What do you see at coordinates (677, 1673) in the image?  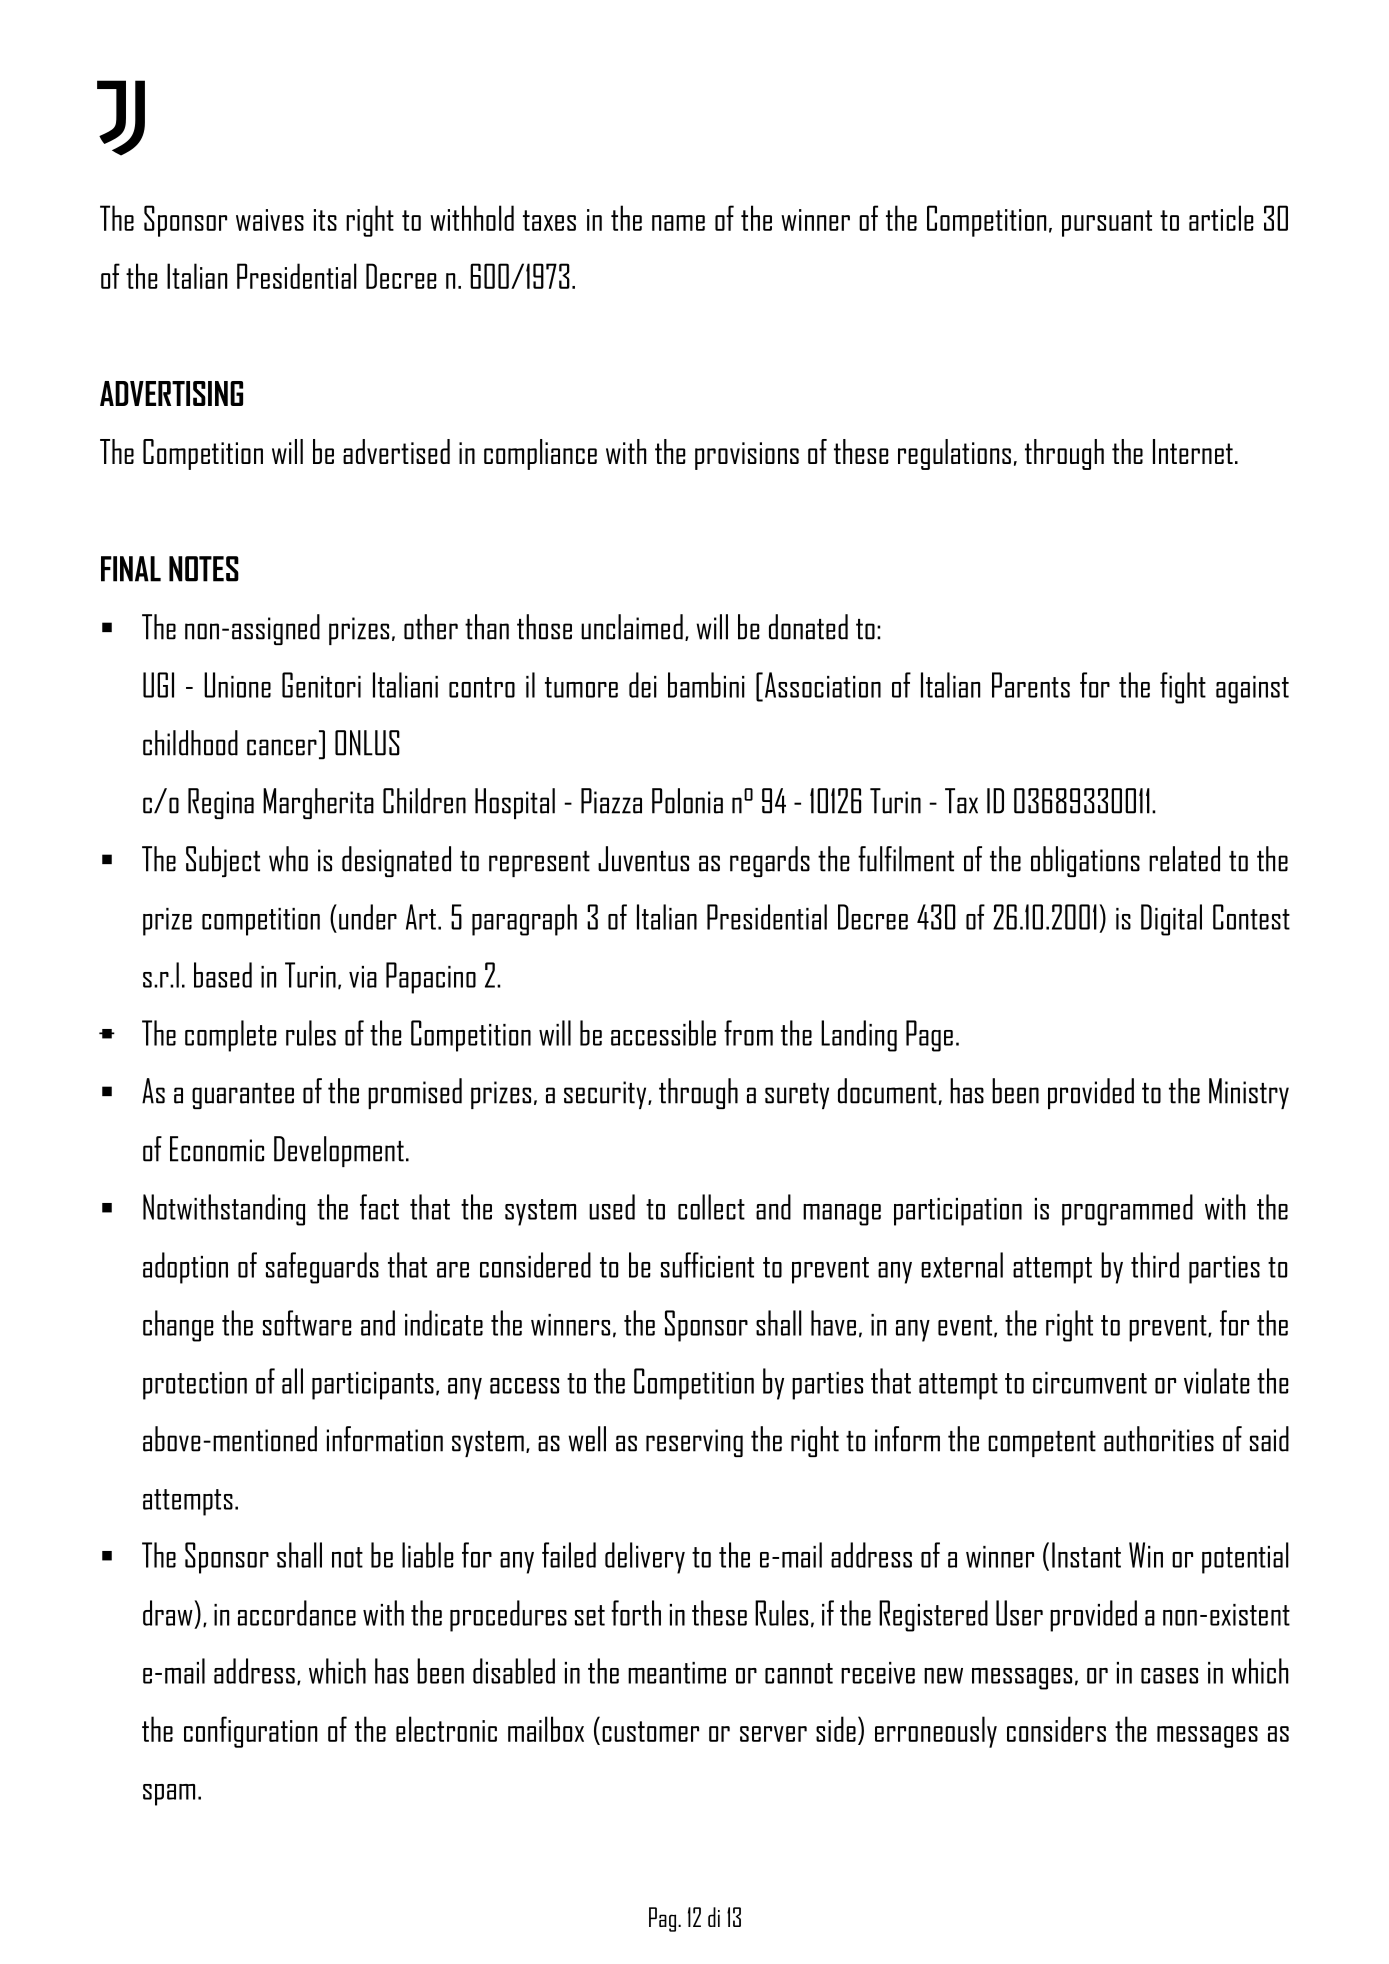 I see `meantime` at bounding box center [677, 1673].
